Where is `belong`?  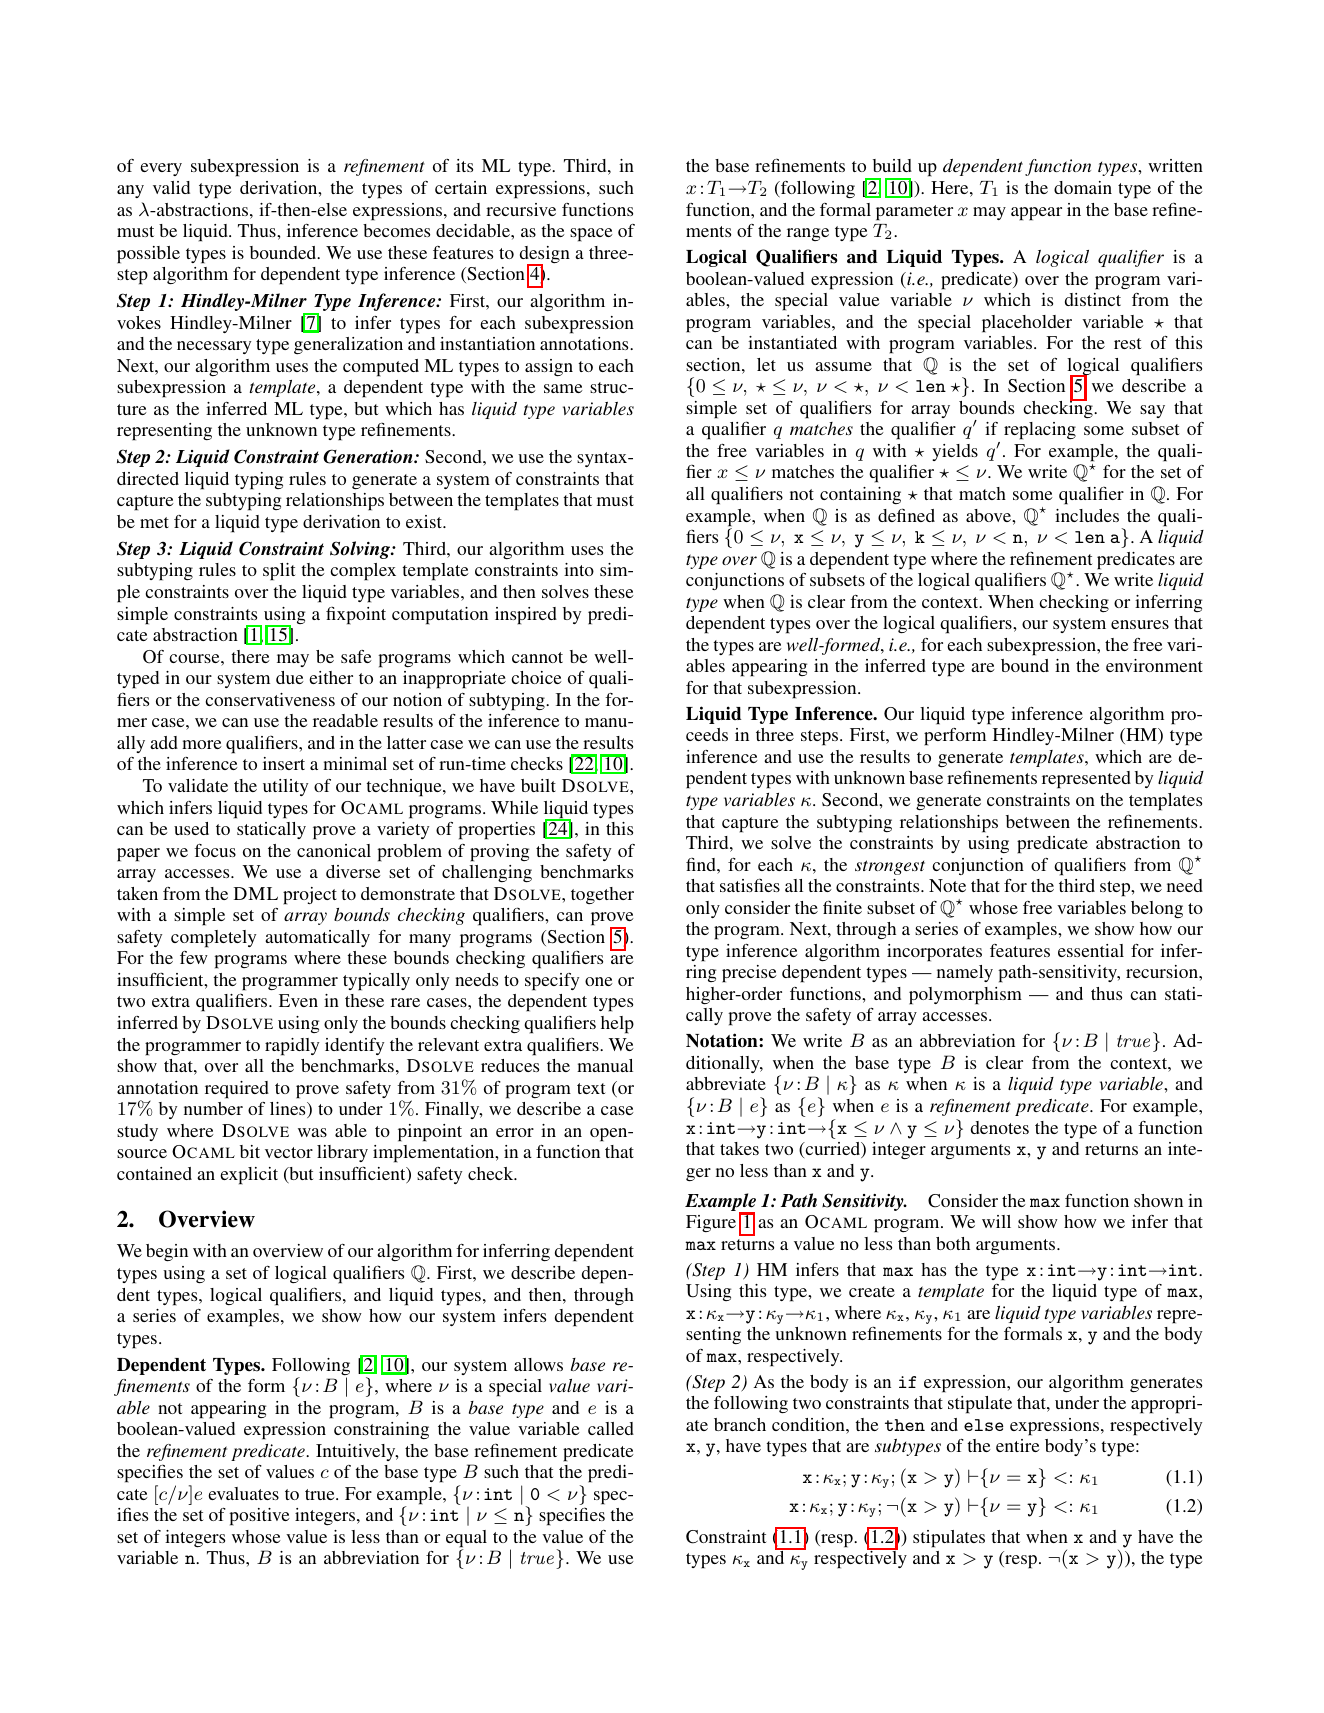 belong is located at coordinates (1157, 909).
